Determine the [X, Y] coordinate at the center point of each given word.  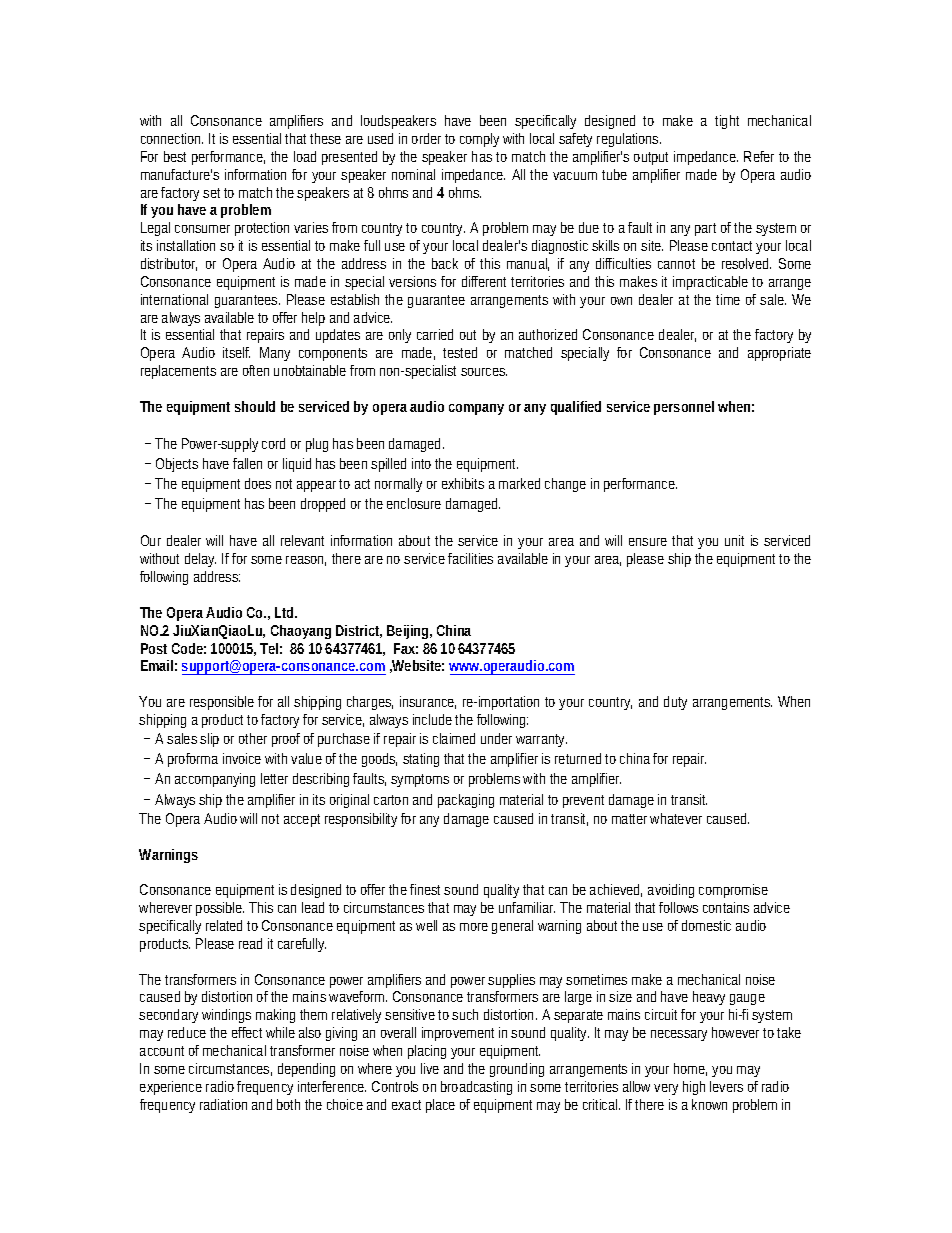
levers [726, 1086]
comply [479, 140]
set [214, 193]
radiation [223, 1104]
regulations [629, 140]
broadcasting [476, 1088]
